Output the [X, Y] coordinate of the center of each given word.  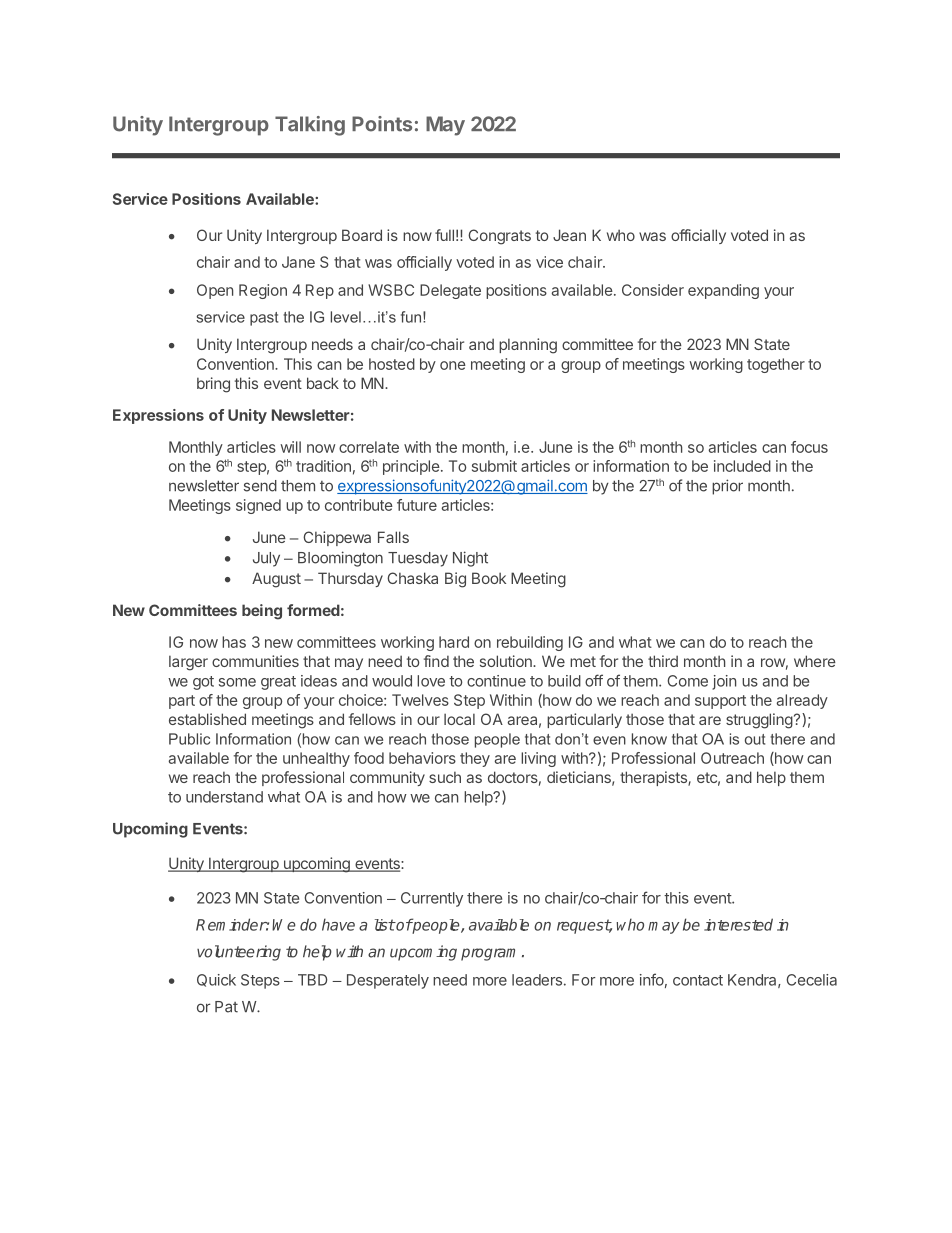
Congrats [499, 237]
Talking [310, 126]
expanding [723, 291]
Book [489, 578]
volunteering [239, 953]
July [266, 559]
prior [727, 487]
